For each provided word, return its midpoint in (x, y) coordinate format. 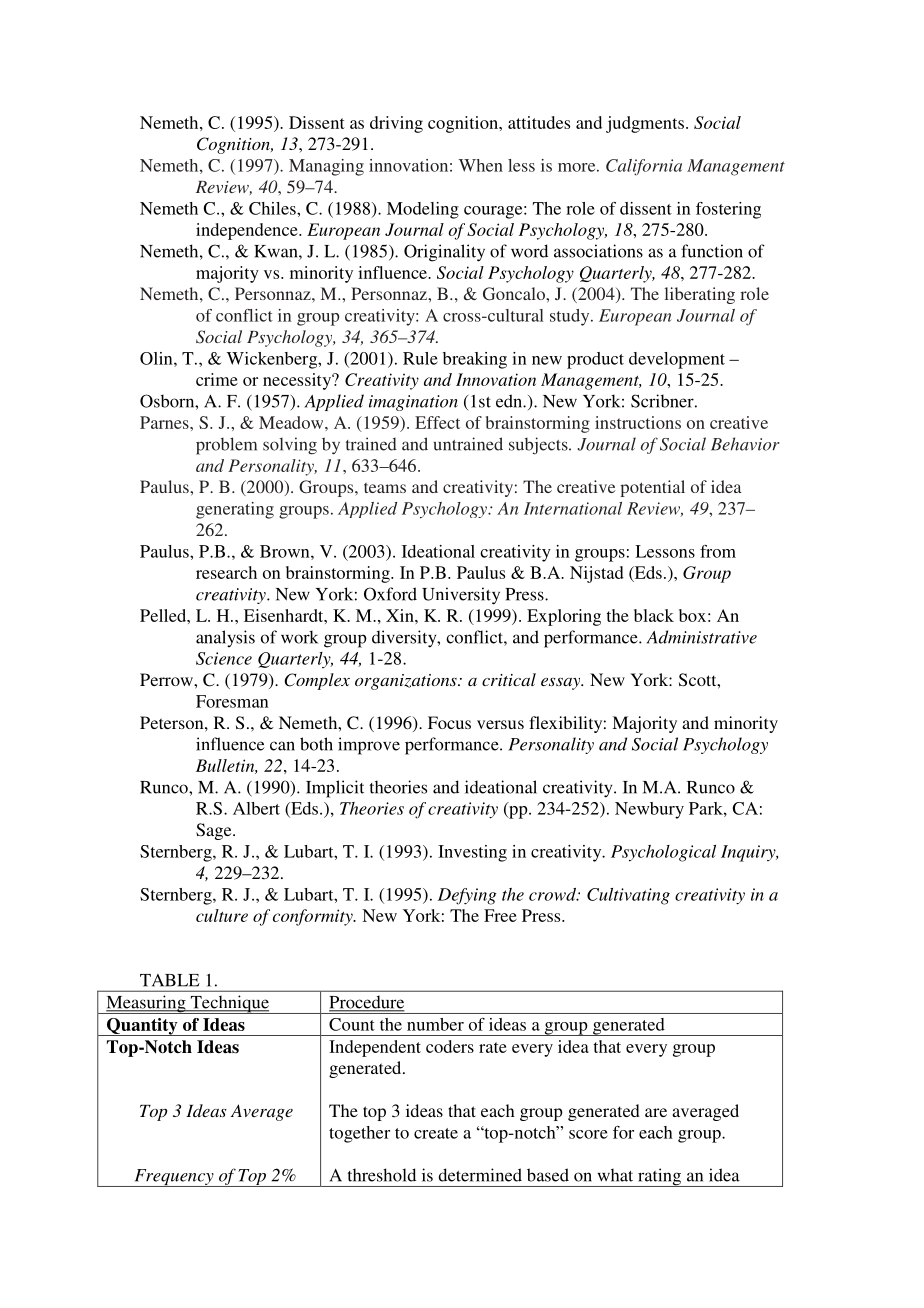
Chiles (273, 208)
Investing (472, 853)
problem (226, 446)
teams (385, 487)
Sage (215, 831)
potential (652, 488)
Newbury (649, 810)
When (481, 165)
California (644, 167)
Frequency (174, 1178)
